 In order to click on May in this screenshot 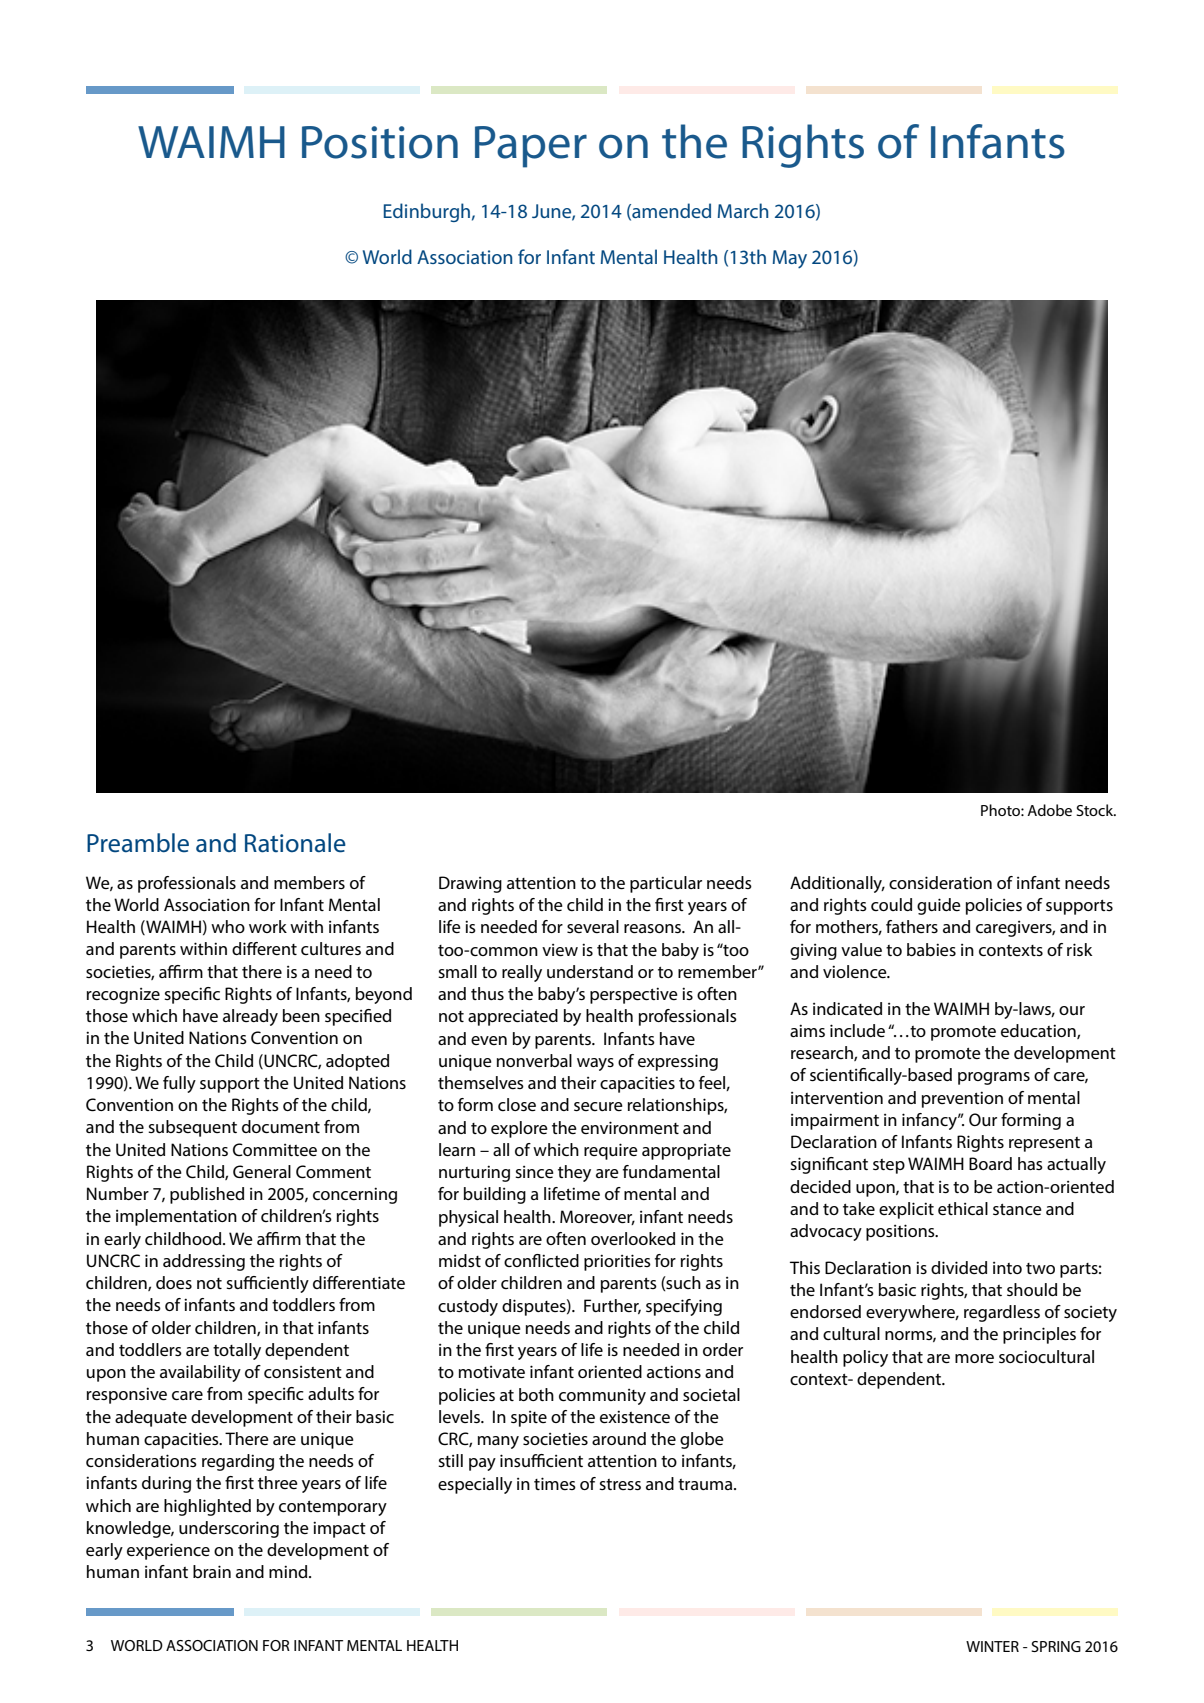, I will do `click(790, 259)`.
